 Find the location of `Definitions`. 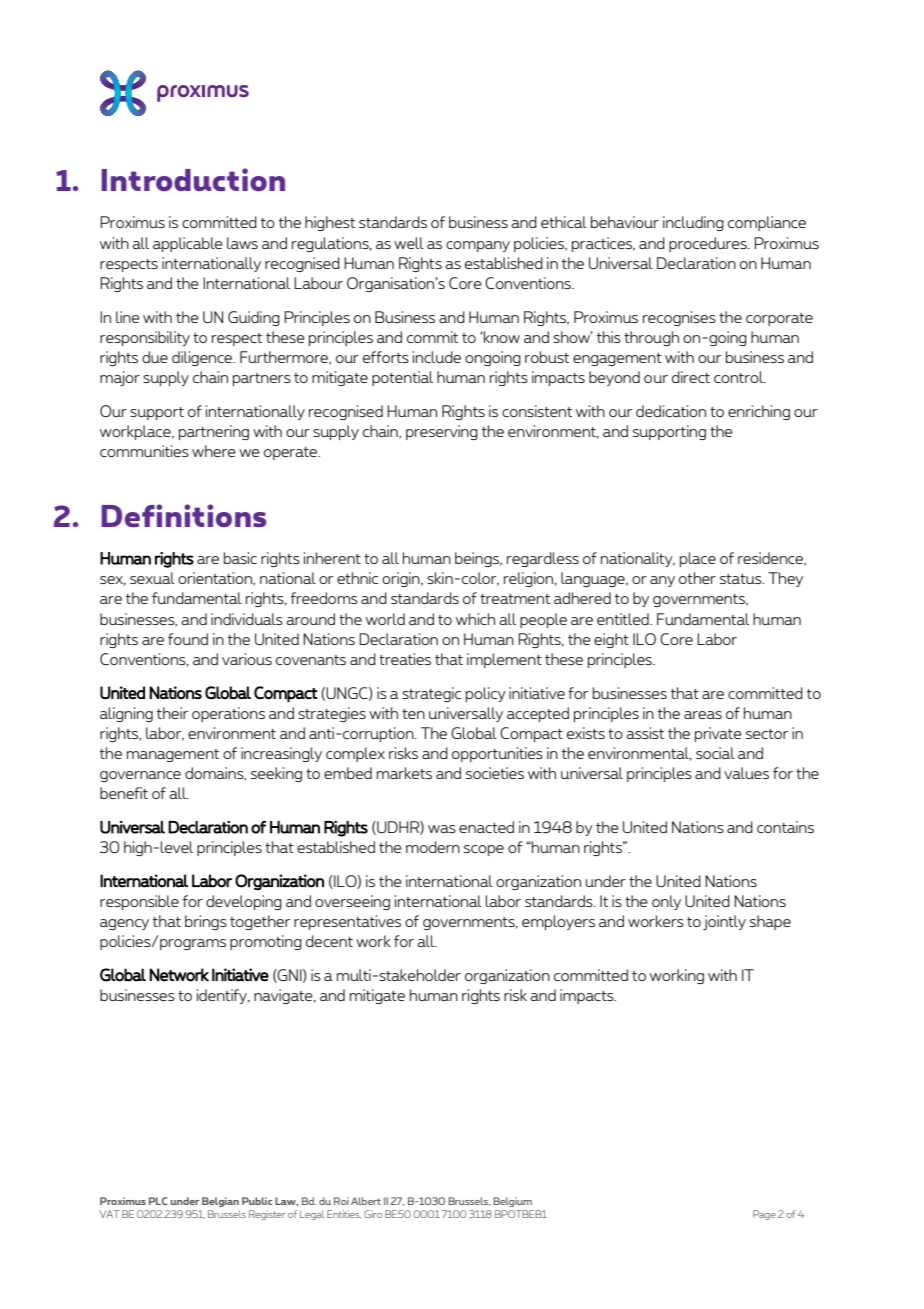

Definitions is located at coordinates (184, 515).
